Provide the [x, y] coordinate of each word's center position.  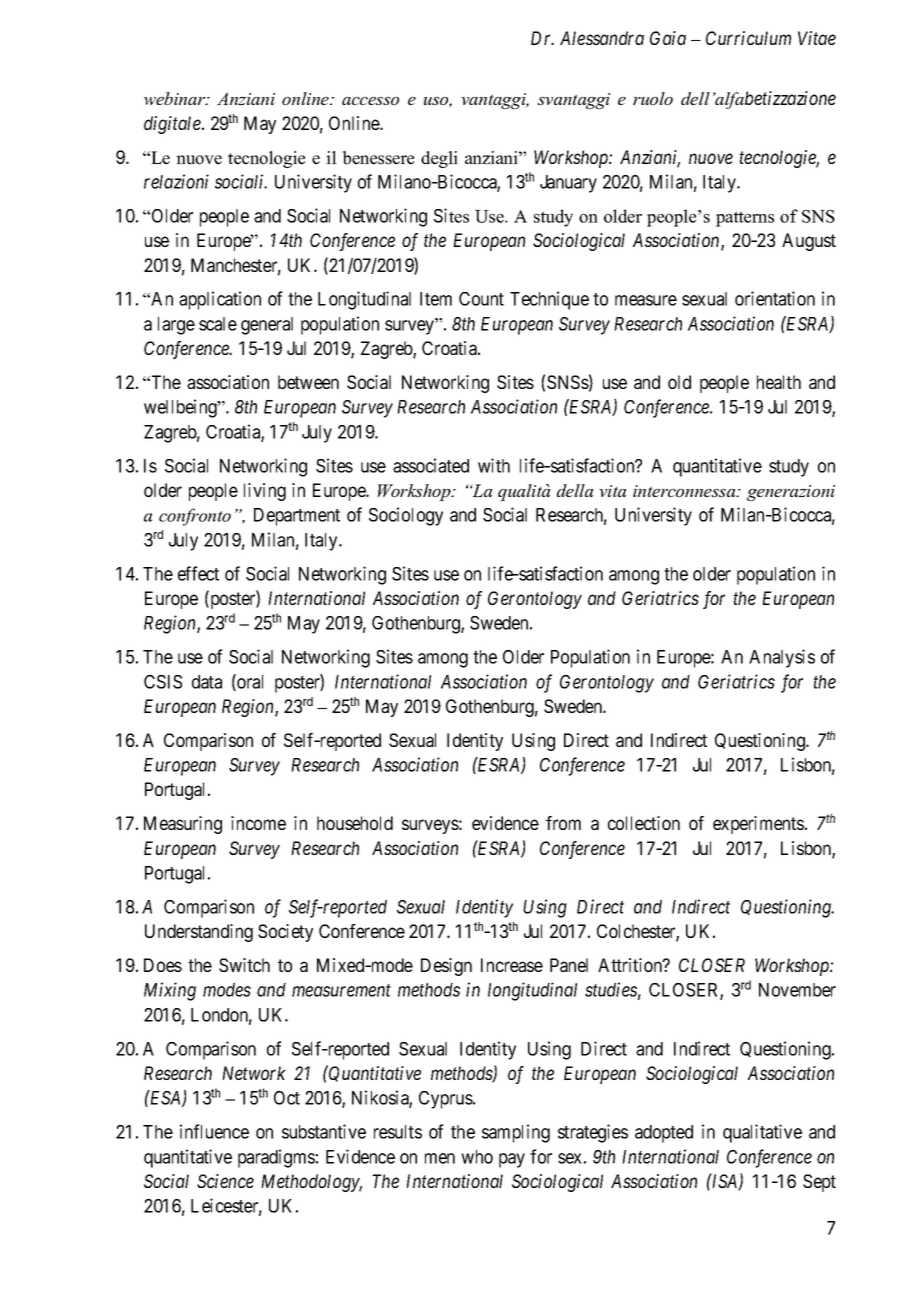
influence [214, 1131]
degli [439, 159]
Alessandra [602, 38]
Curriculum [748, 38]
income [258, 823]
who [477, 1157]
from [563, 823]
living [265, 492]
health [779, 382]
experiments [758, 825]
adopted [664, 1134]
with [494, 465]
